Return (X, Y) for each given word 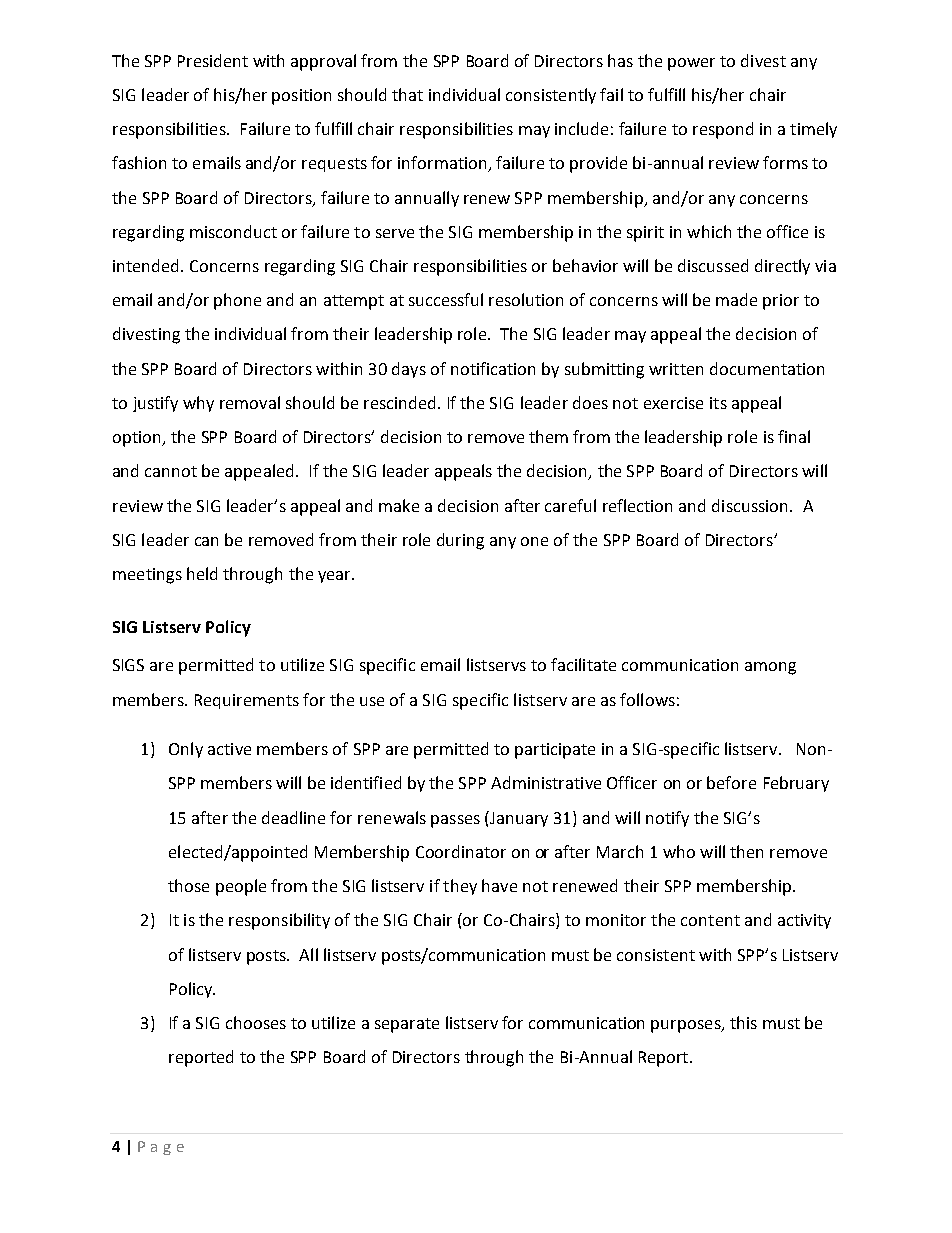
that (407, 94)
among (770, 668)
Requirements (247, 701)
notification (493, 368)
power (691, 64)
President (213, 60)
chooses (256, 1022)
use (372, 701)
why (198, 404)
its (718, 403)
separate (407, 1025)
